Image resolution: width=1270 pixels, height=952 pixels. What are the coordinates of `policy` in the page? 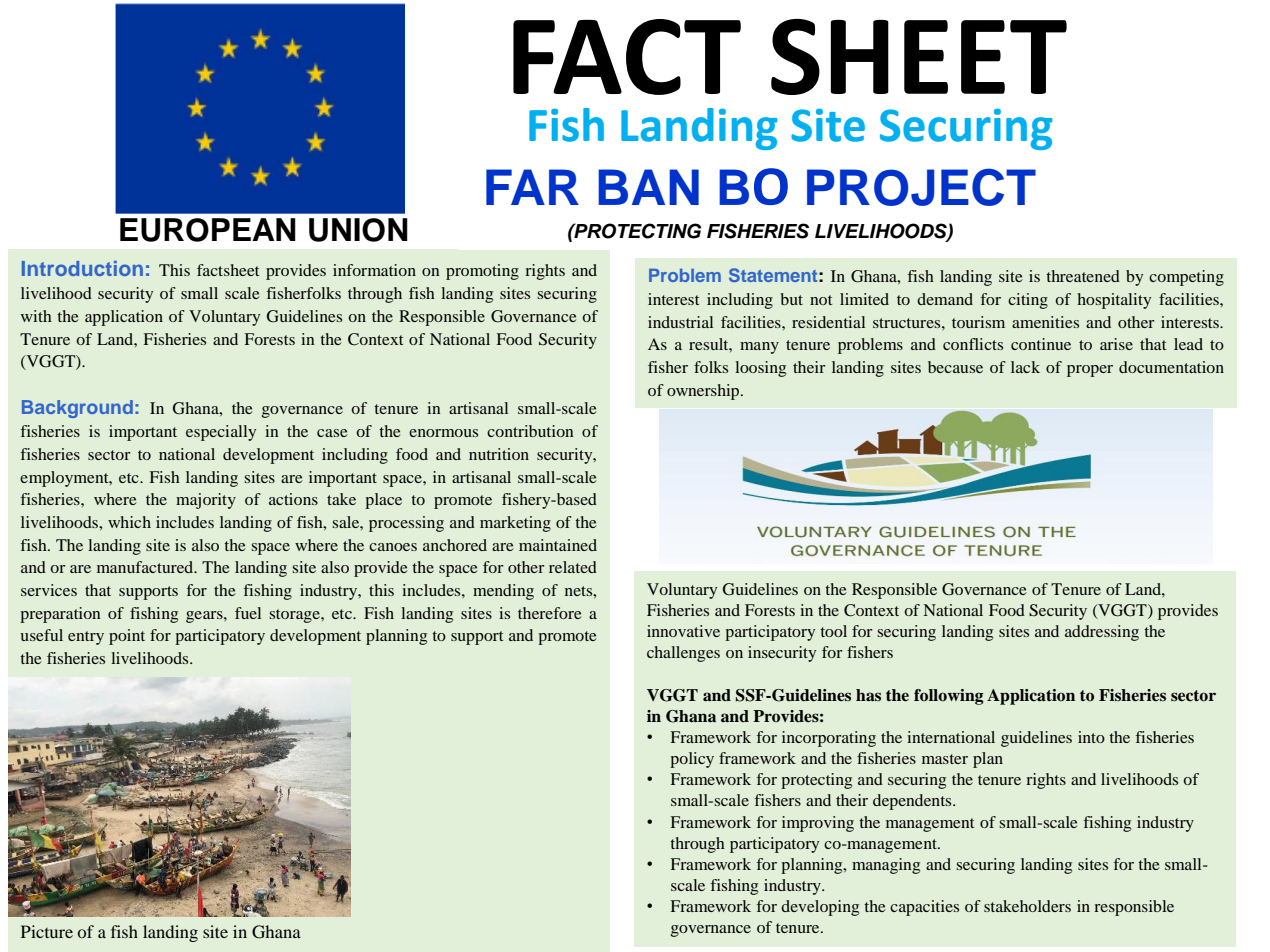 It's located at (692, 760).
